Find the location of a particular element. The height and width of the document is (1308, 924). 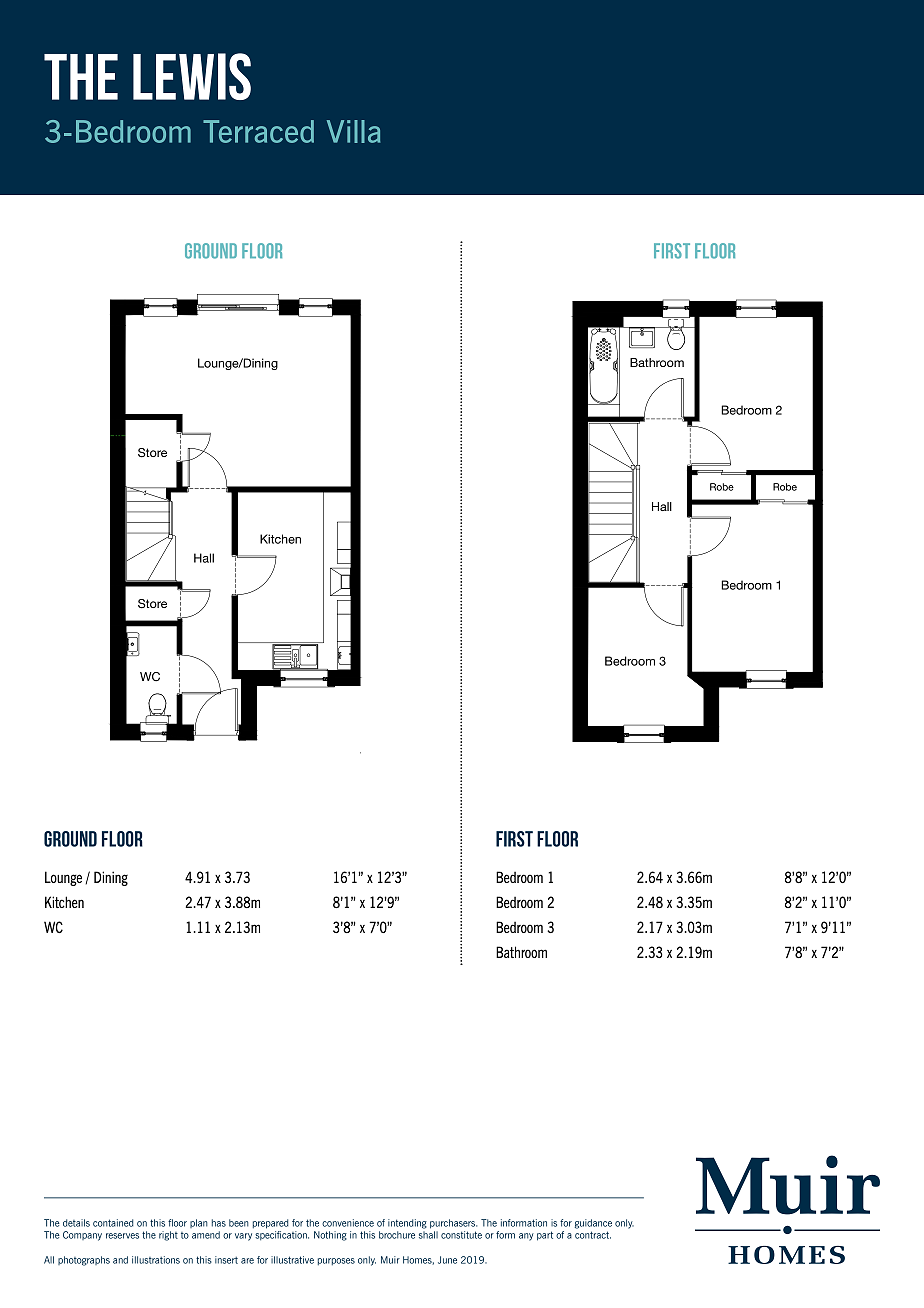

Terraced is located at coordinates (258, 131).
